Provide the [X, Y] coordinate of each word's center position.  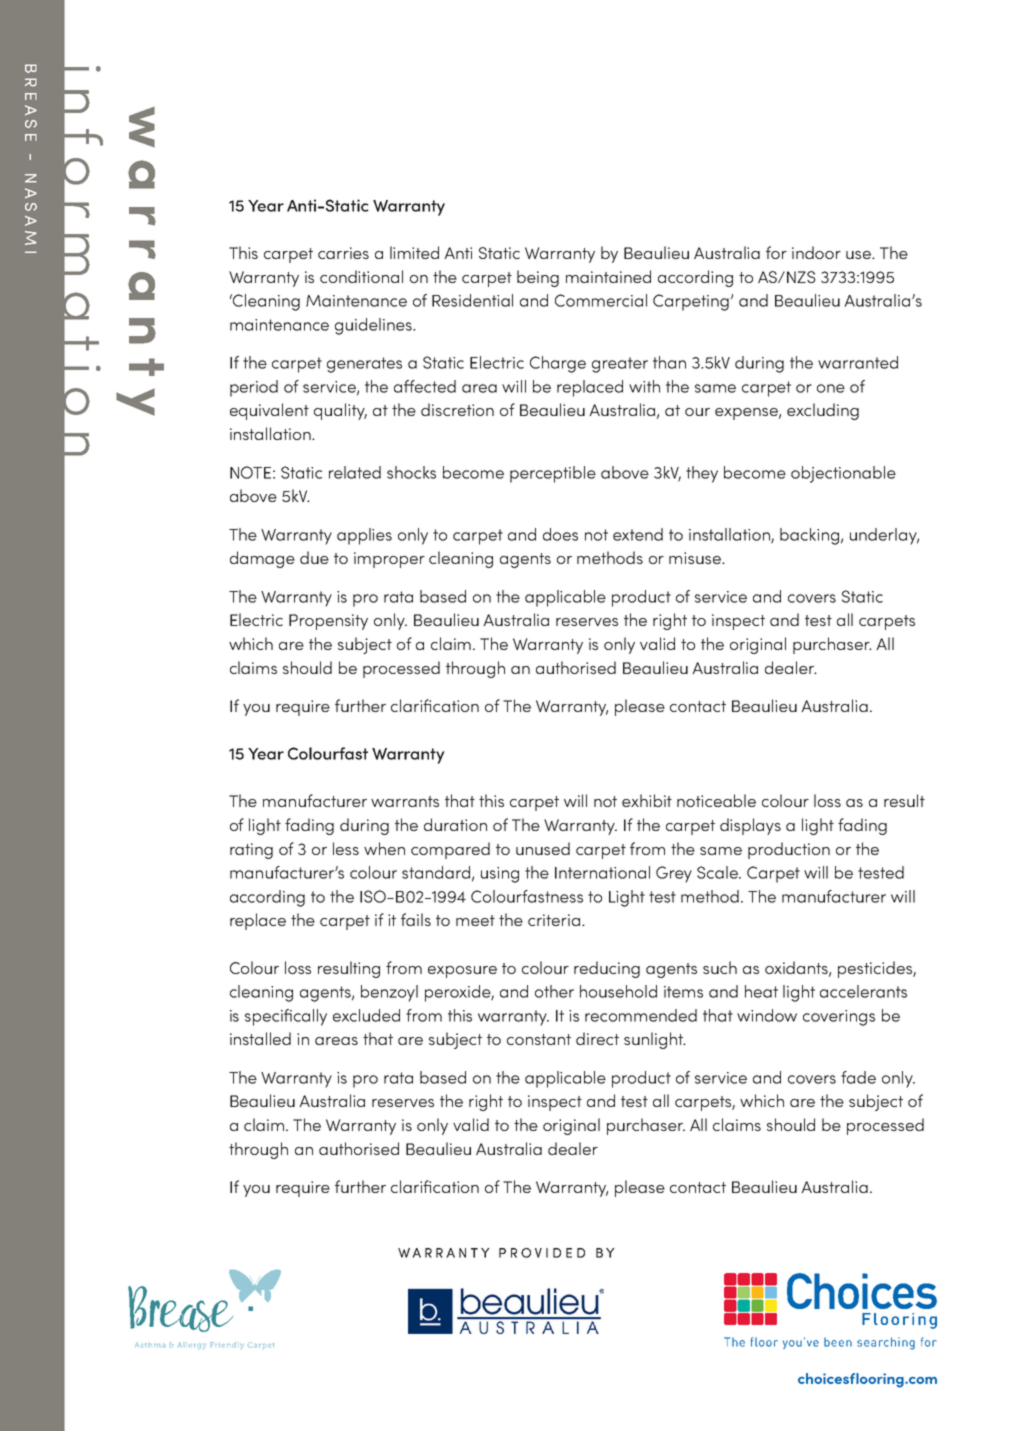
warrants [405, 801]
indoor [816, 252]
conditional [361, 276]
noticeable [716, 800]
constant [539, 1039]
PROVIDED [542, 1253]
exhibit [647, 800]
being [538, 278]
